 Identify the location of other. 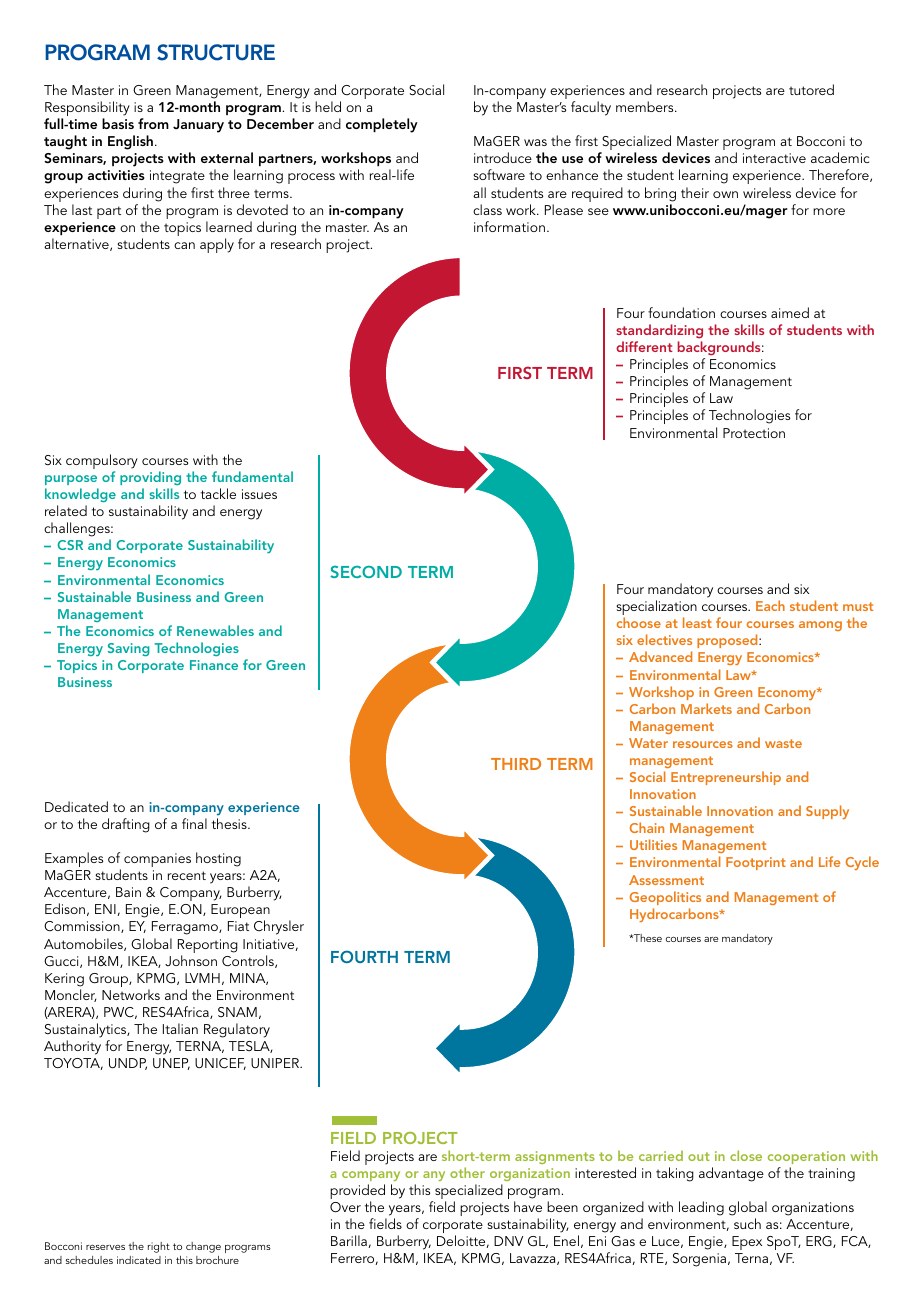
(467, 1172).
